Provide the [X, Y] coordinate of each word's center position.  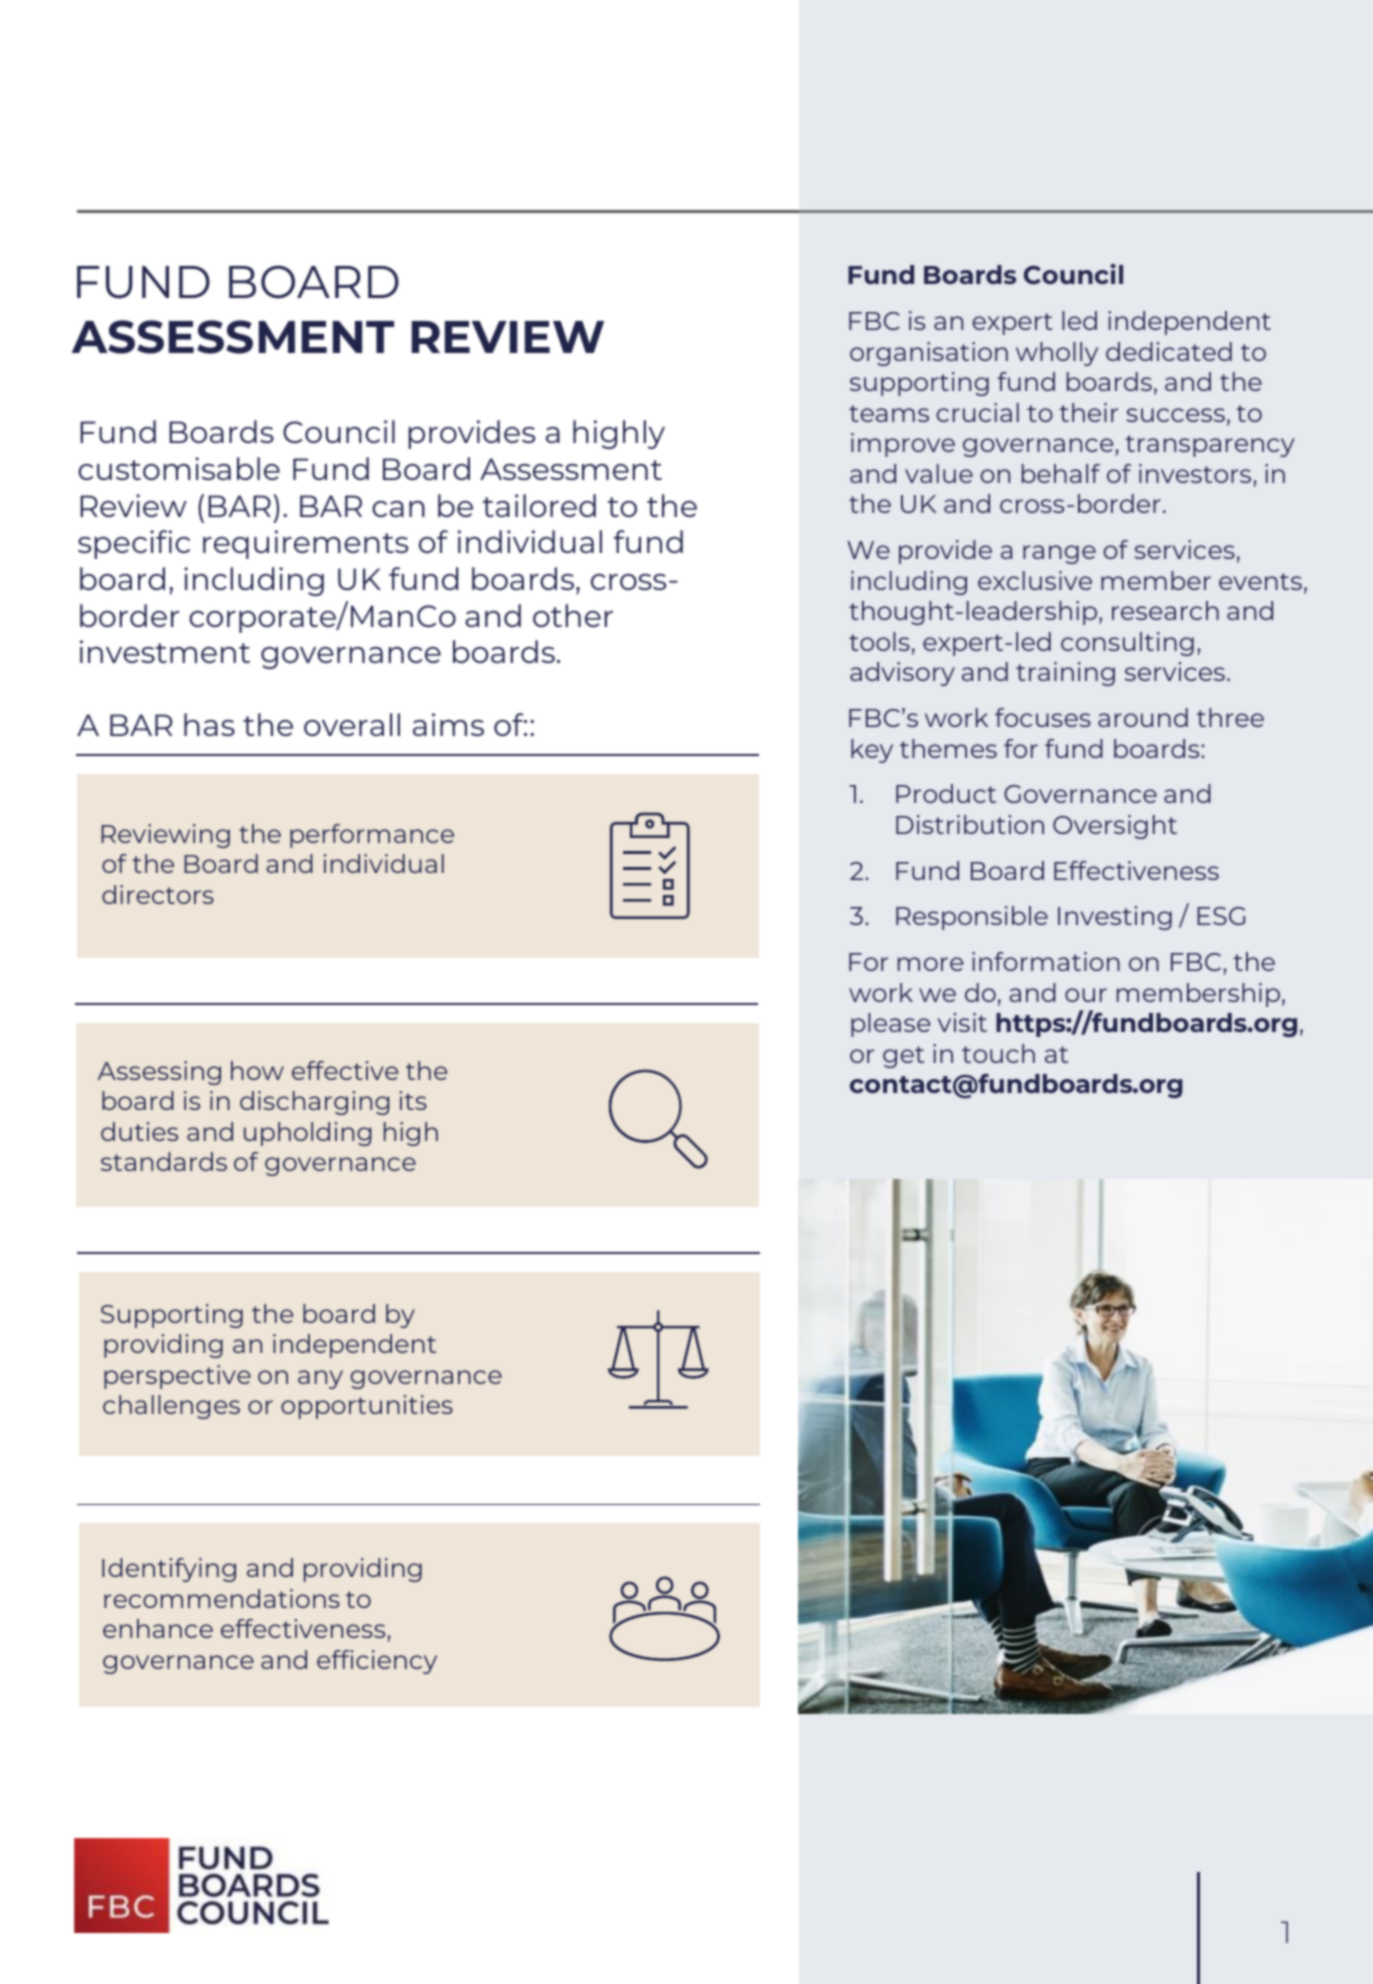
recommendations [222, 1598]
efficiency [377, 1662]
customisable [179, 468]
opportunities [367, 1407]
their [1088, 412]
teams [889, 413]
